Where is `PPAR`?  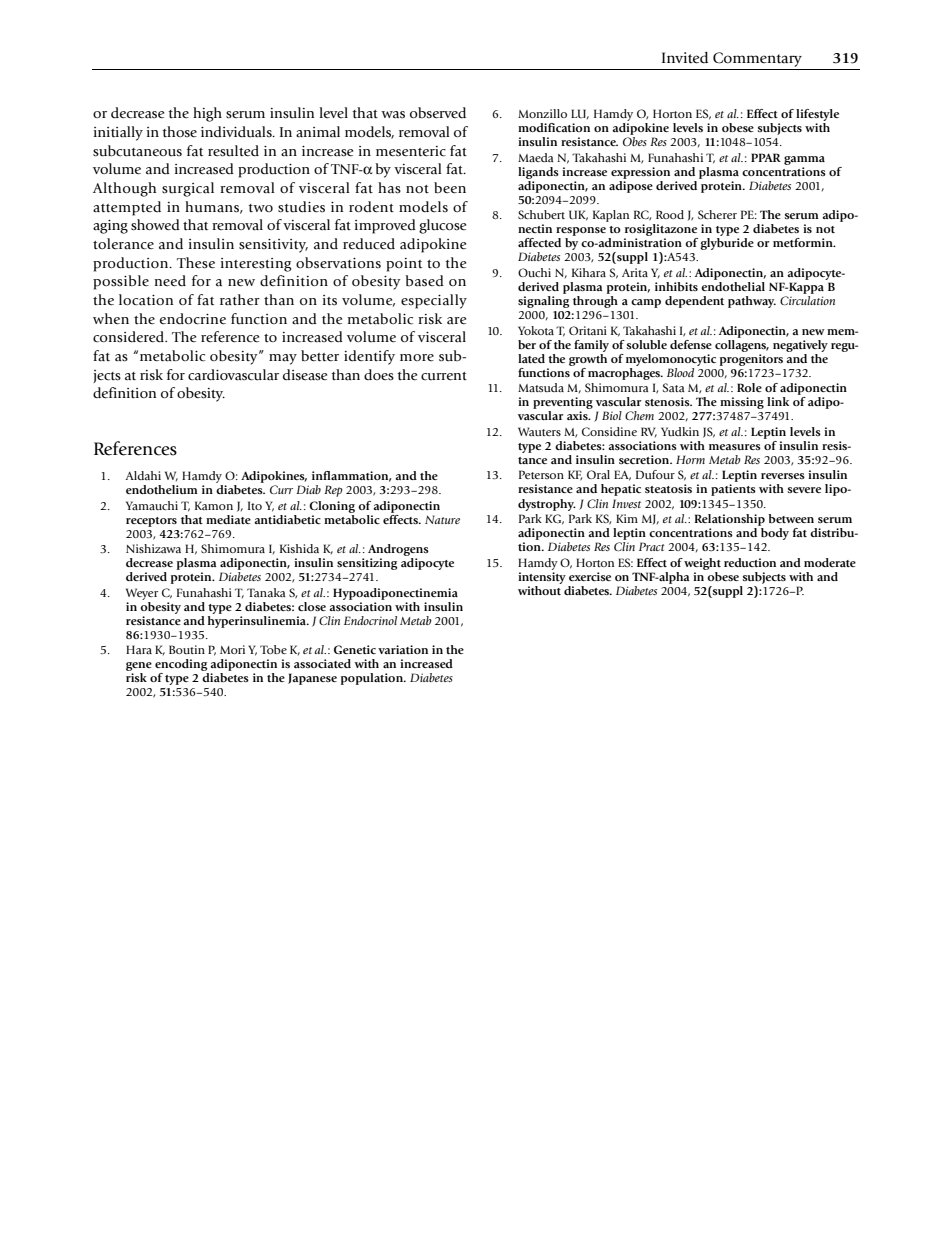 PPAR is located at coordinates (766, 157).
